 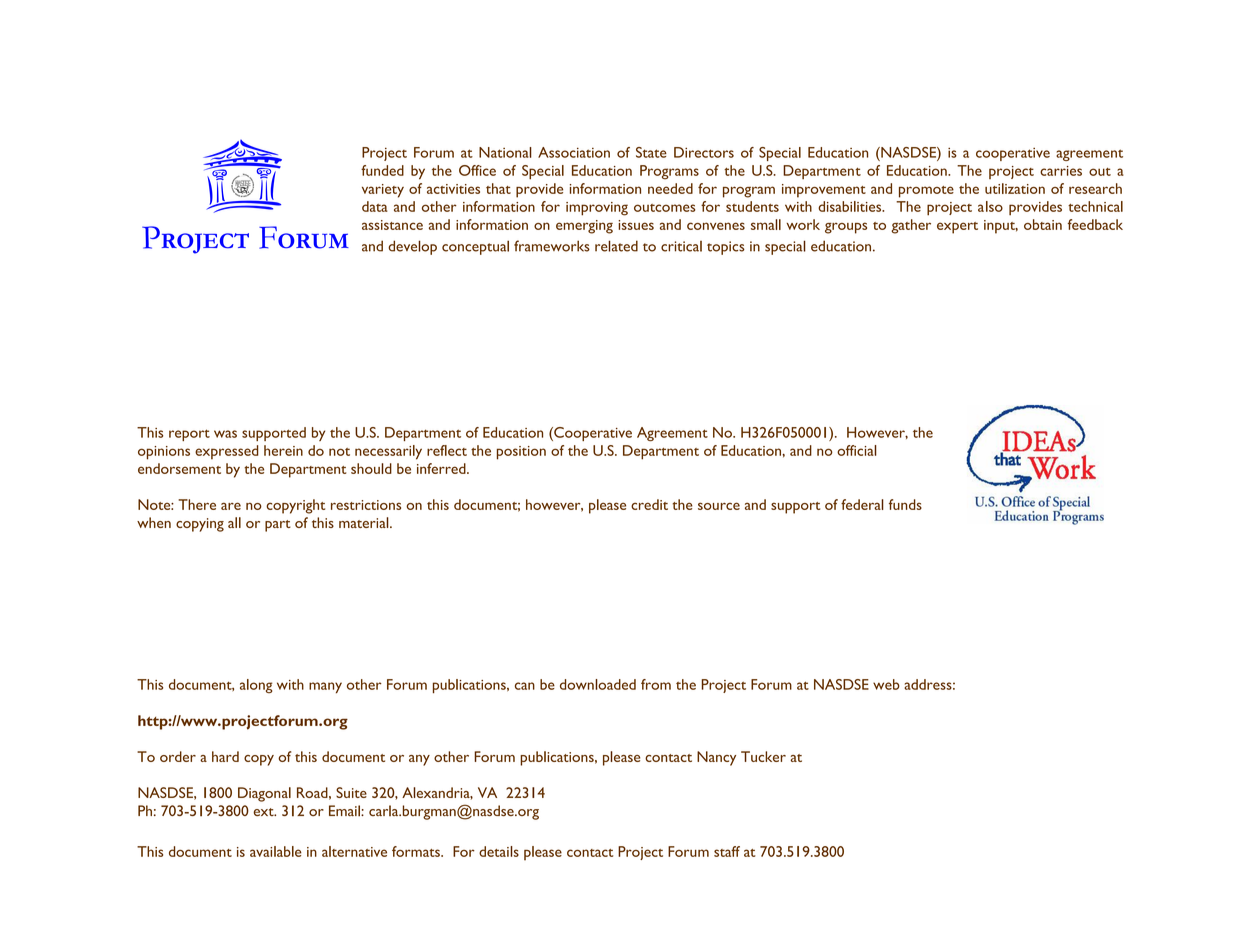 What do you see at coordinates (727, 851) in the screenshot?
I see `staff` at bounding box center [727, 851].
